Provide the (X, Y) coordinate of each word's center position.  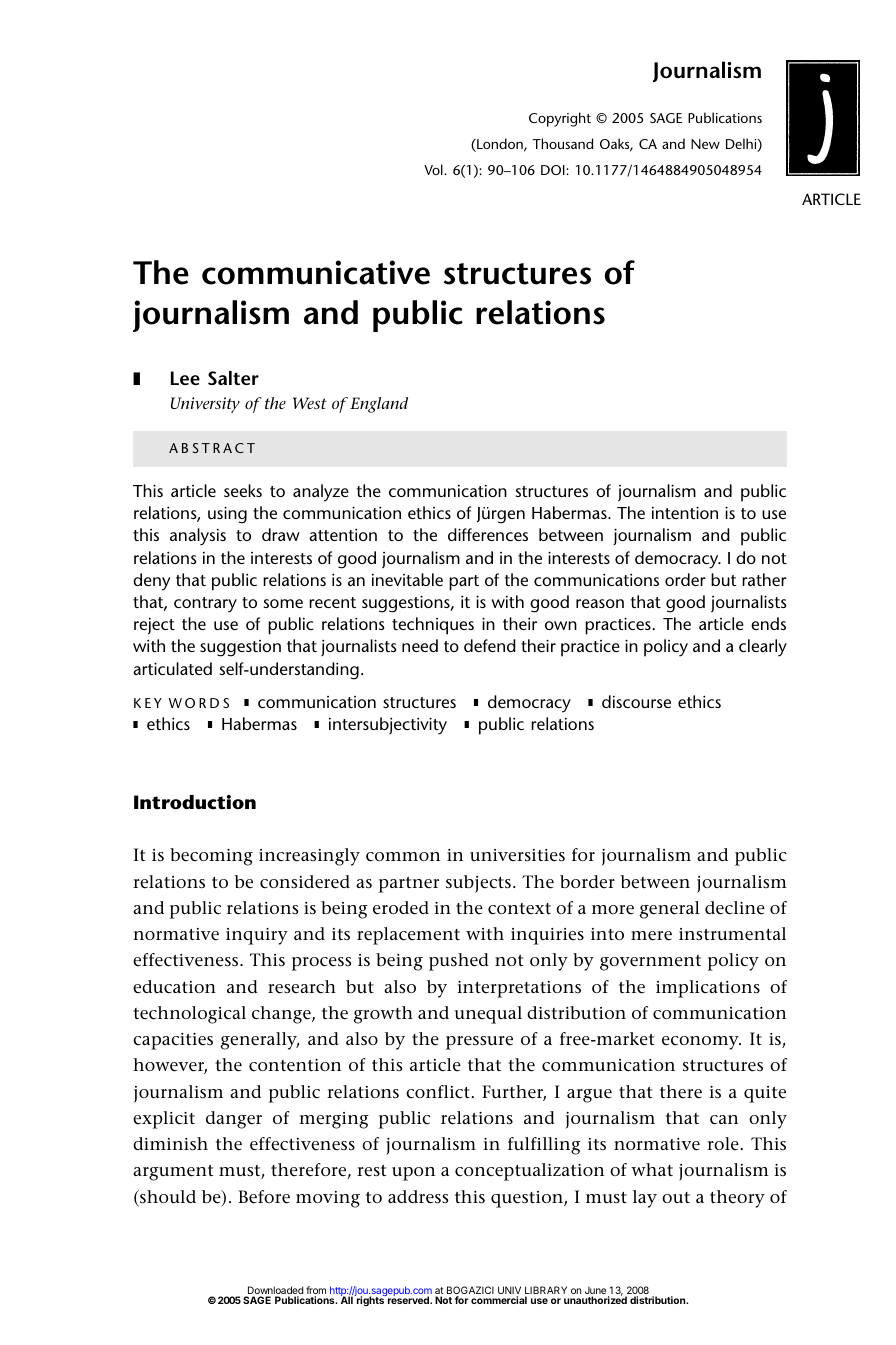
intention (685, 512)
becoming (211, 857)
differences (488, 534)
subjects (478, 884)
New (705, 144)
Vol (434, 169)
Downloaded (274, 1291)
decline (735, 908)
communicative (316, 272)
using (227, 515)
